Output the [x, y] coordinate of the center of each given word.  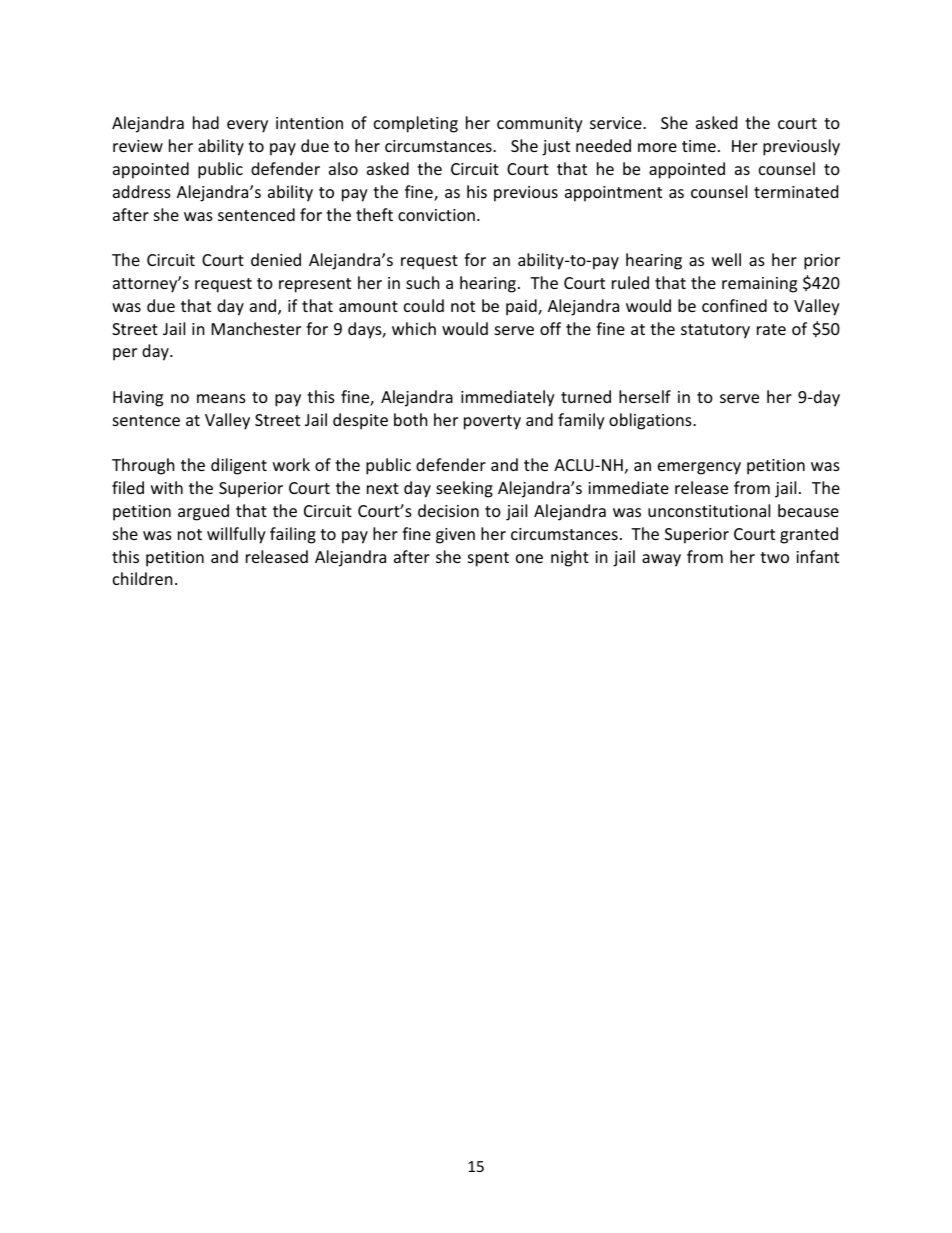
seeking [464, 489]
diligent [239, 466]
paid [522, 307]
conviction [436, 215]
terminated [796, 191]
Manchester [256, 328]
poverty [492, 422]
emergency [699, 468]
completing [416, 124]
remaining [759, 285]
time [699, 146]
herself [645, 396]
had [206, 122]
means [221, 398]
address [142, 191]
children [143, 578]
